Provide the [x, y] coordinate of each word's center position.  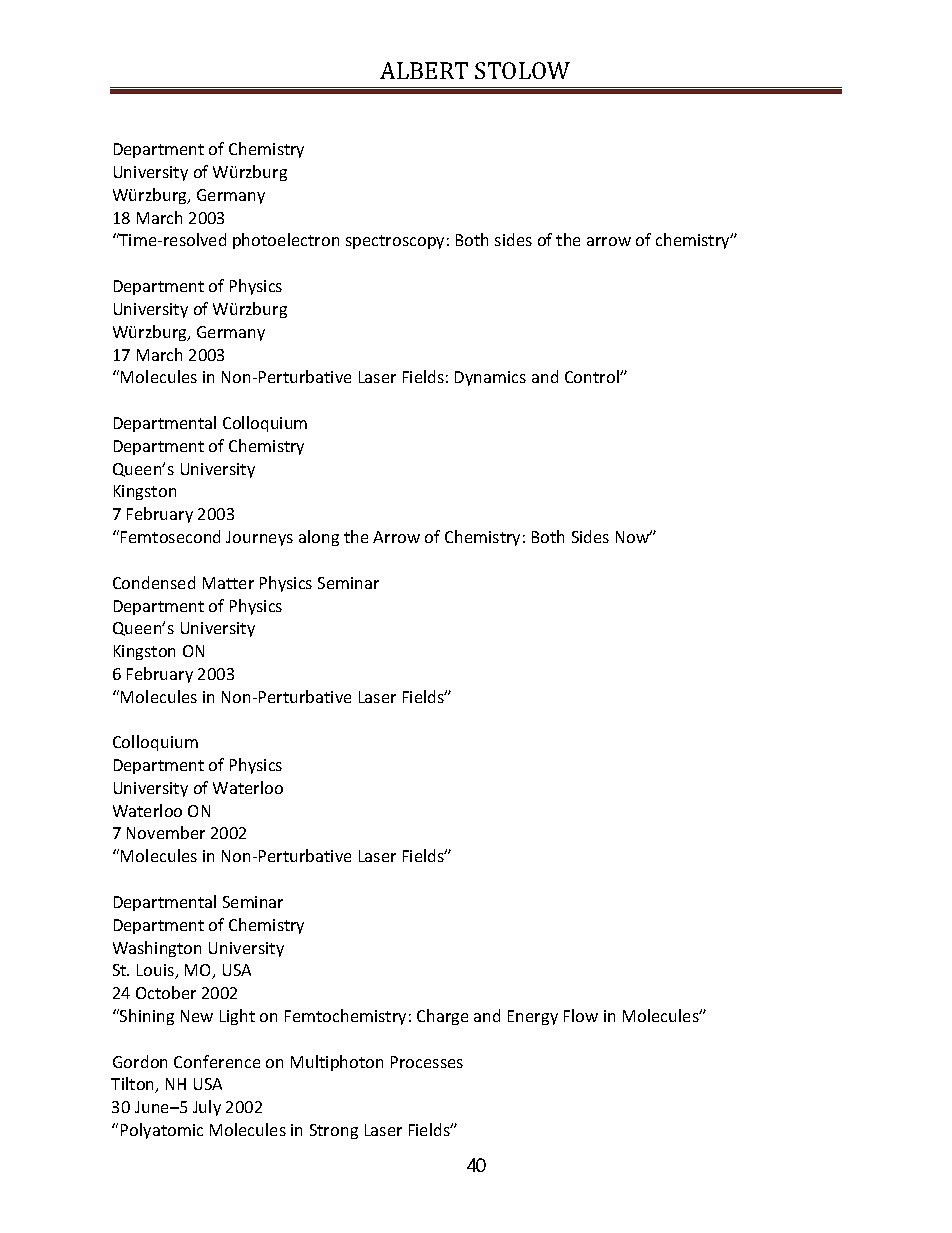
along [319, 538]
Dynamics [490, 378]
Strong [334, 1131]
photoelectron [286, 241]
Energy [533, 1017]
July [207, 1108]
